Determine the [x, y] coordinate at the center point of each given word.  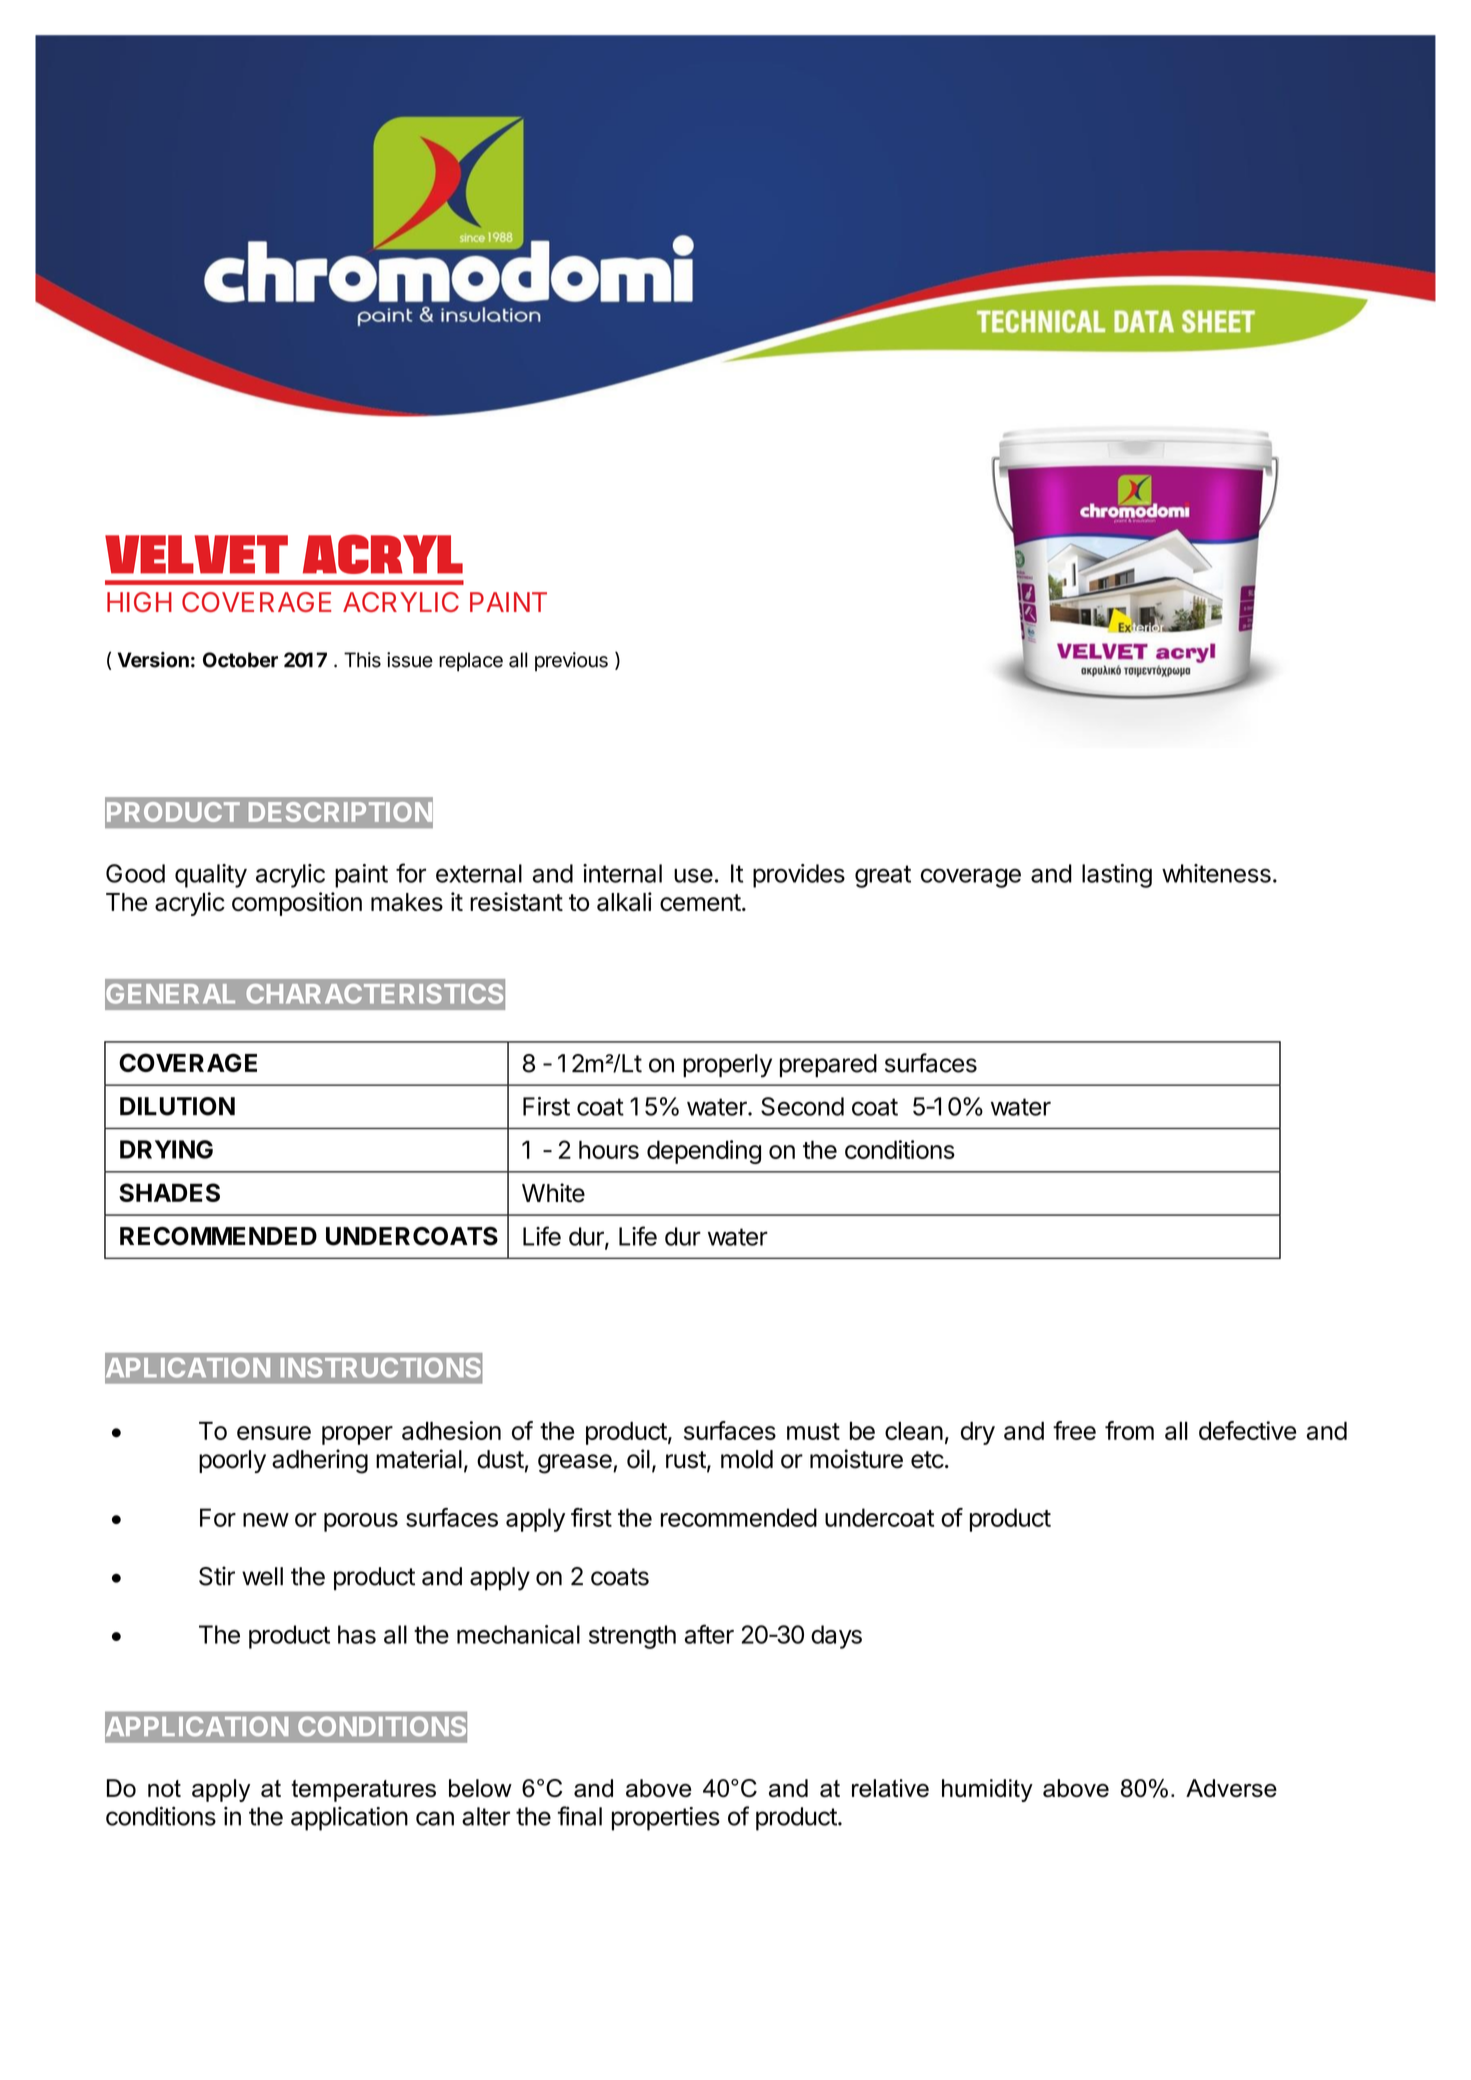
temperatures [363, 1791]
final [580, 1816]
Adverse [1231, 1788]
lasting [1117, 876]
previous [571, 662]
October [240, 660]
